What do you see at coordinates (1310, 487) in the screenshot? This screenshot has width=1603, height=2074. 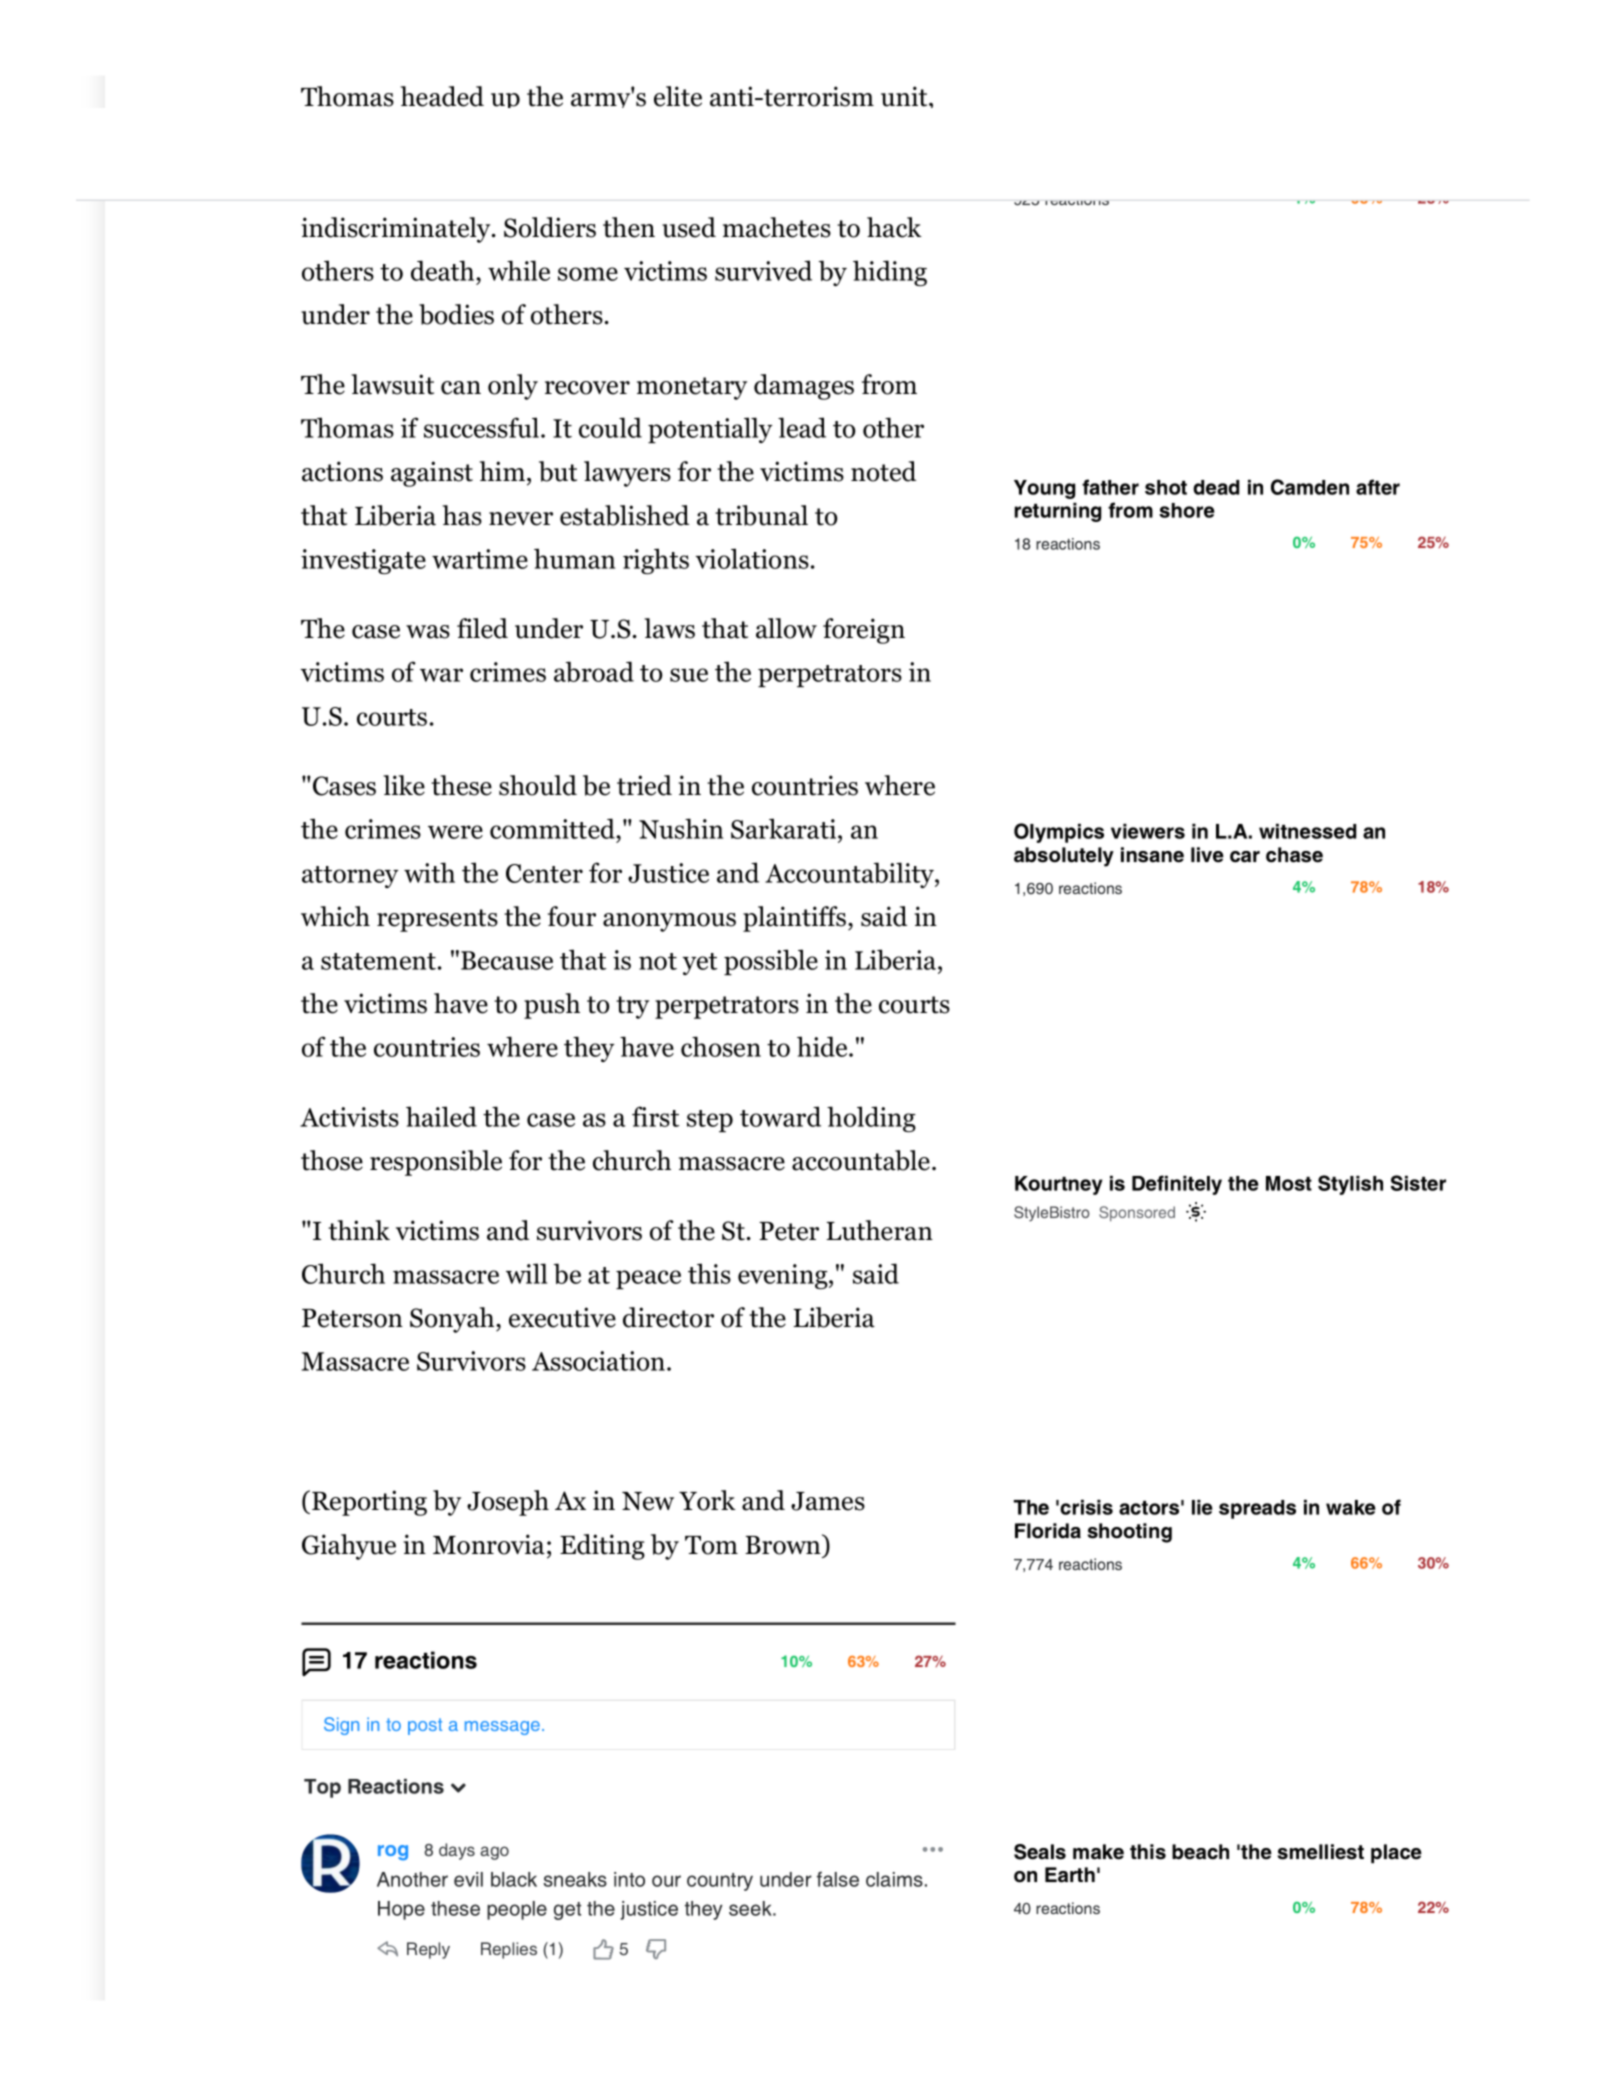 I see `Camden` at bounding box center [1310, 487].
